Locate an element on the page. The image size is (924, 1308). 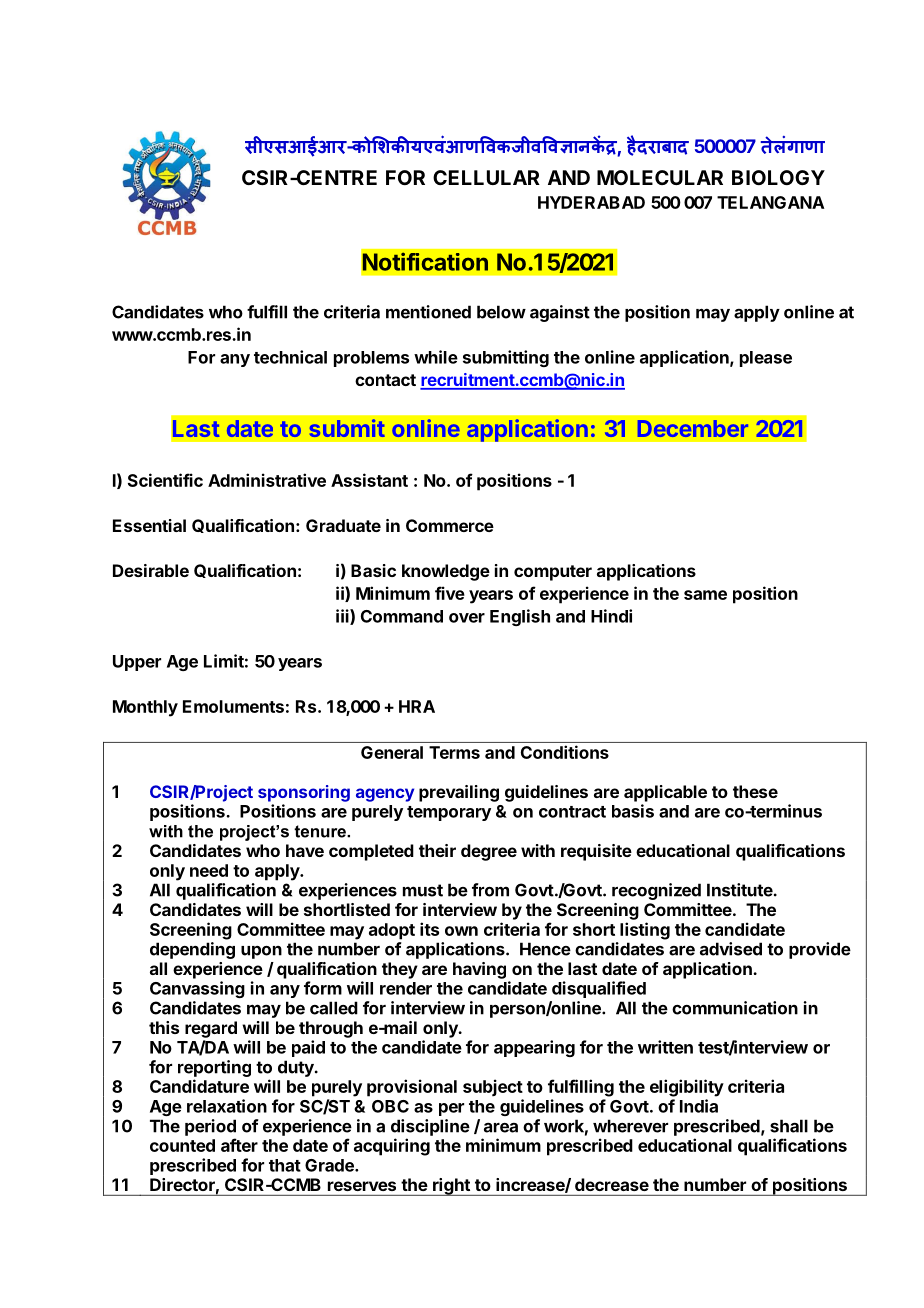
Commerce is located at coordinates (450, 525).
